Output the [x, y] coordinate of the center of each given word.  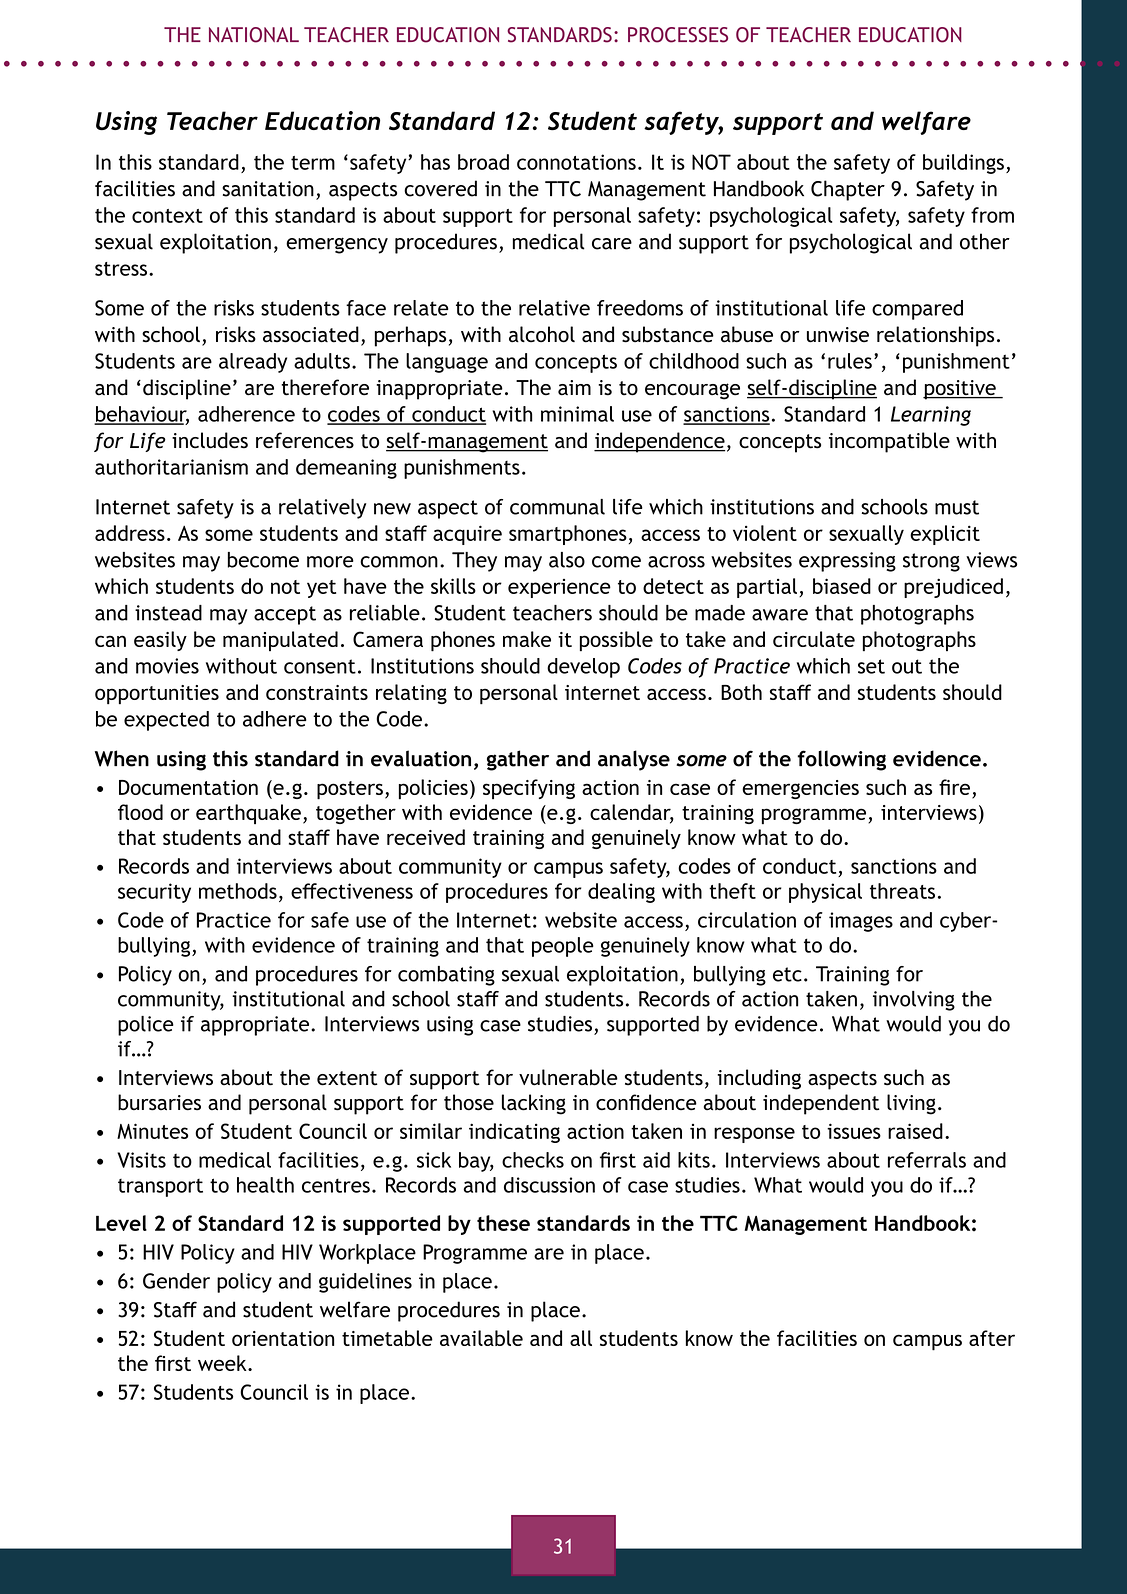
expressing [847, 562]
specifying [529, 789]
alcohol [542, 334]
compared [917, 310]
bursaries [159, 1102]
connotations [576, 162]
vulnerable [568, 1077]
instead [168, 613]
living [911, 1104]
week [223, 1363]
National [254, 35]
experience [559, 588]
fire [954, 787]
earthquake [248, 814]
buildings [963, 164]
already [253, 363]
